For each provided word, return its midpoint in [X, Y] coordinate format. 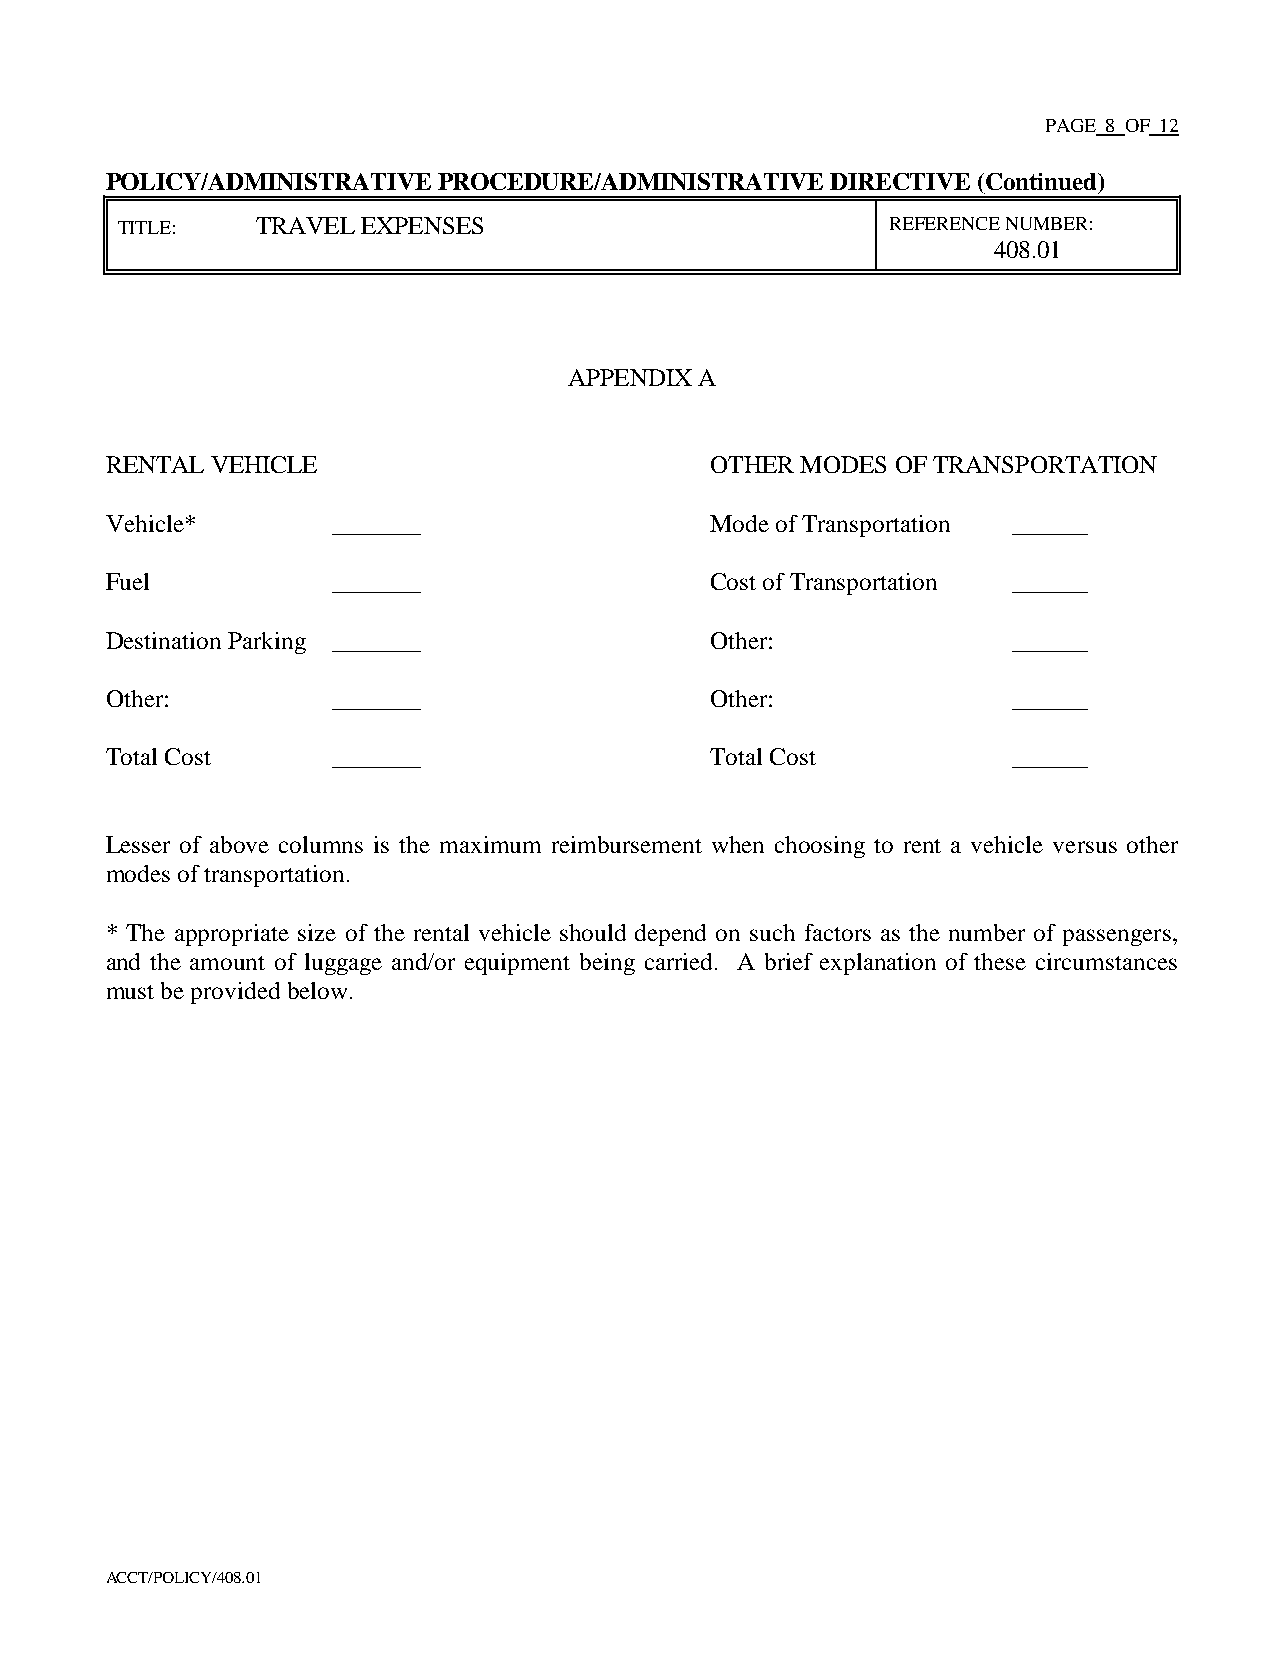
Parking [267, 643]
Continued [1042, 181]
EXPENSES [422, 225]
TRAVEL [305, 225]
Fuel [127, 581]
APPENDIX [630, 377]
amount [227, 963]
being [607, 964]
